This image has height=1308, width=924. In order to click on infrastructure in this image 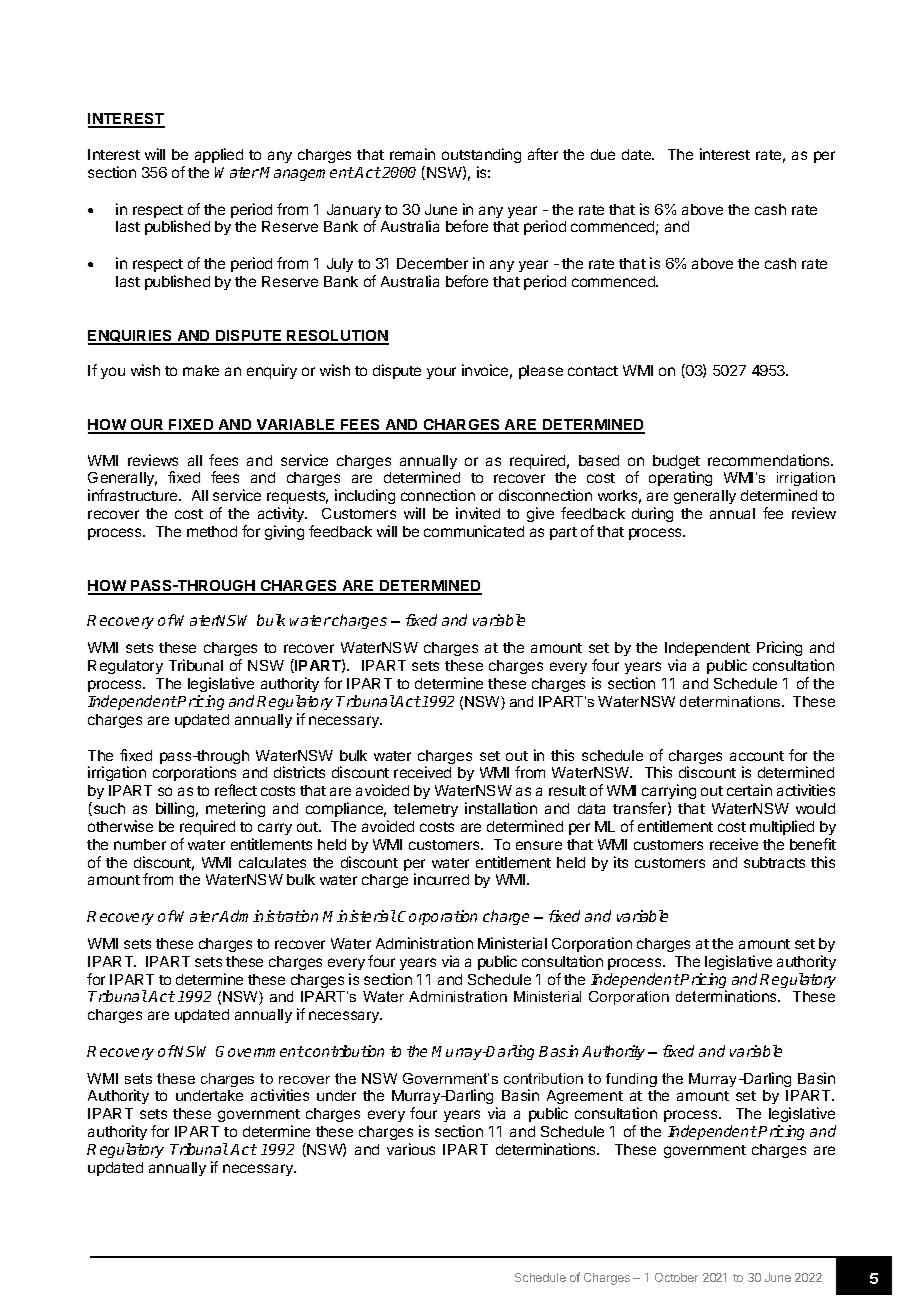, I will do `click(134, 495)`.
